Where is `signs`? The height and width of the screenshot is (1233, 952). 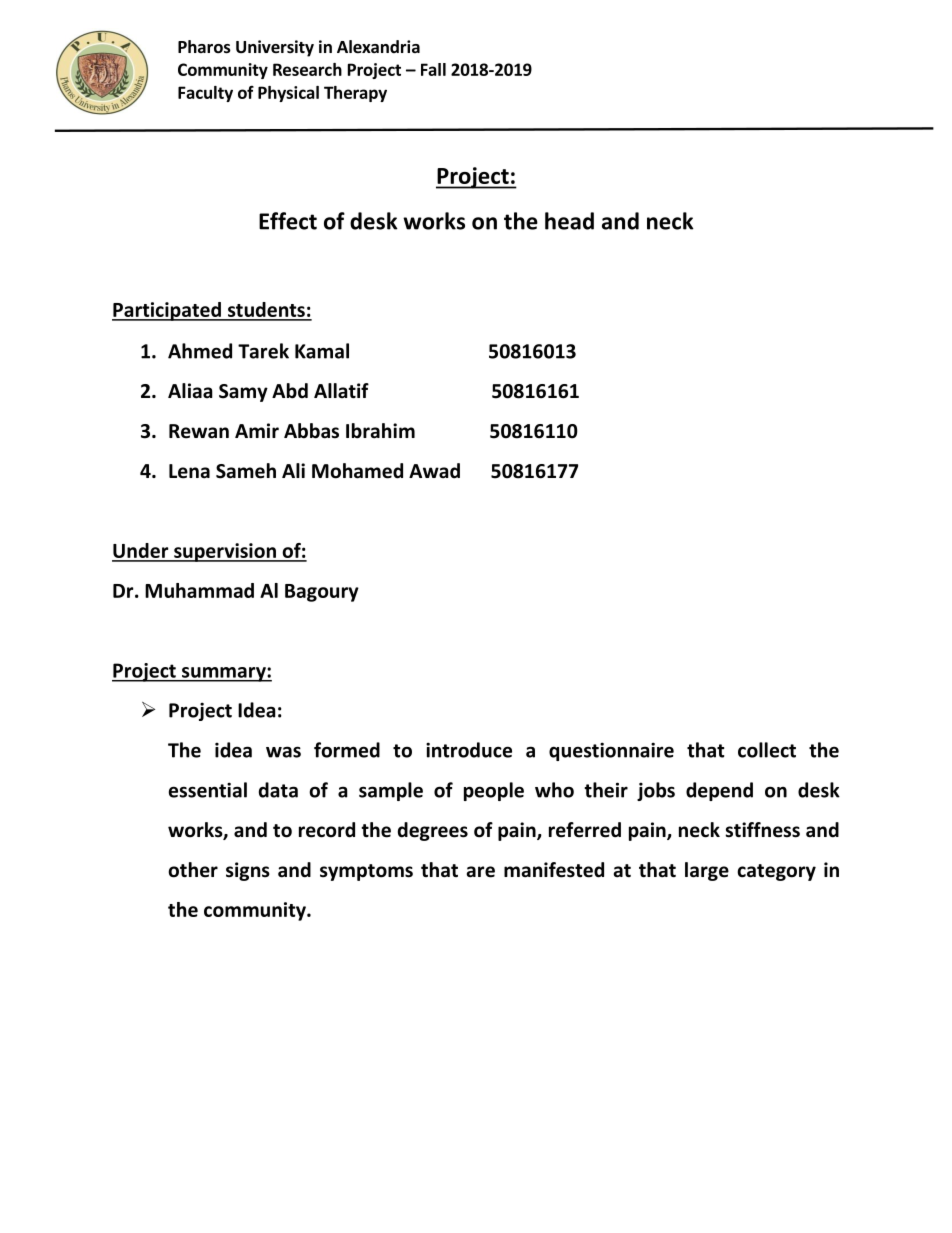
signs is located at coordinates (248, 871).
